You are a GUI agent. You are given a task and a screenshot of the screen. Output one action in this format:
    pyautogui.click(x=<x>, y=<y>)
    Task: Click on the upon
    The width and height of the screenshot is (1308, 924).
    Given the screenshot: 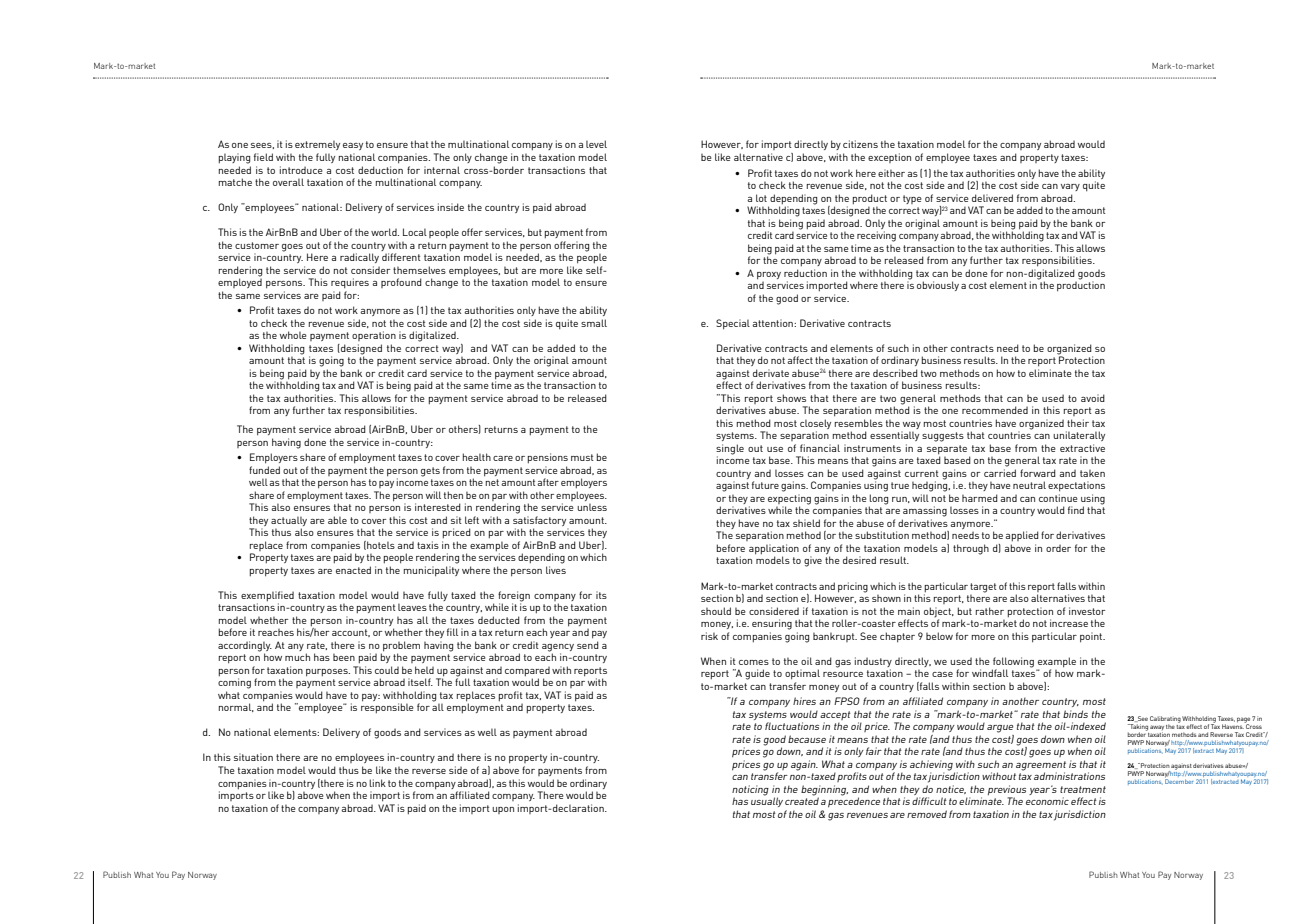 What is the action you would take?
    pyautogui.click(x=503, y=810)
